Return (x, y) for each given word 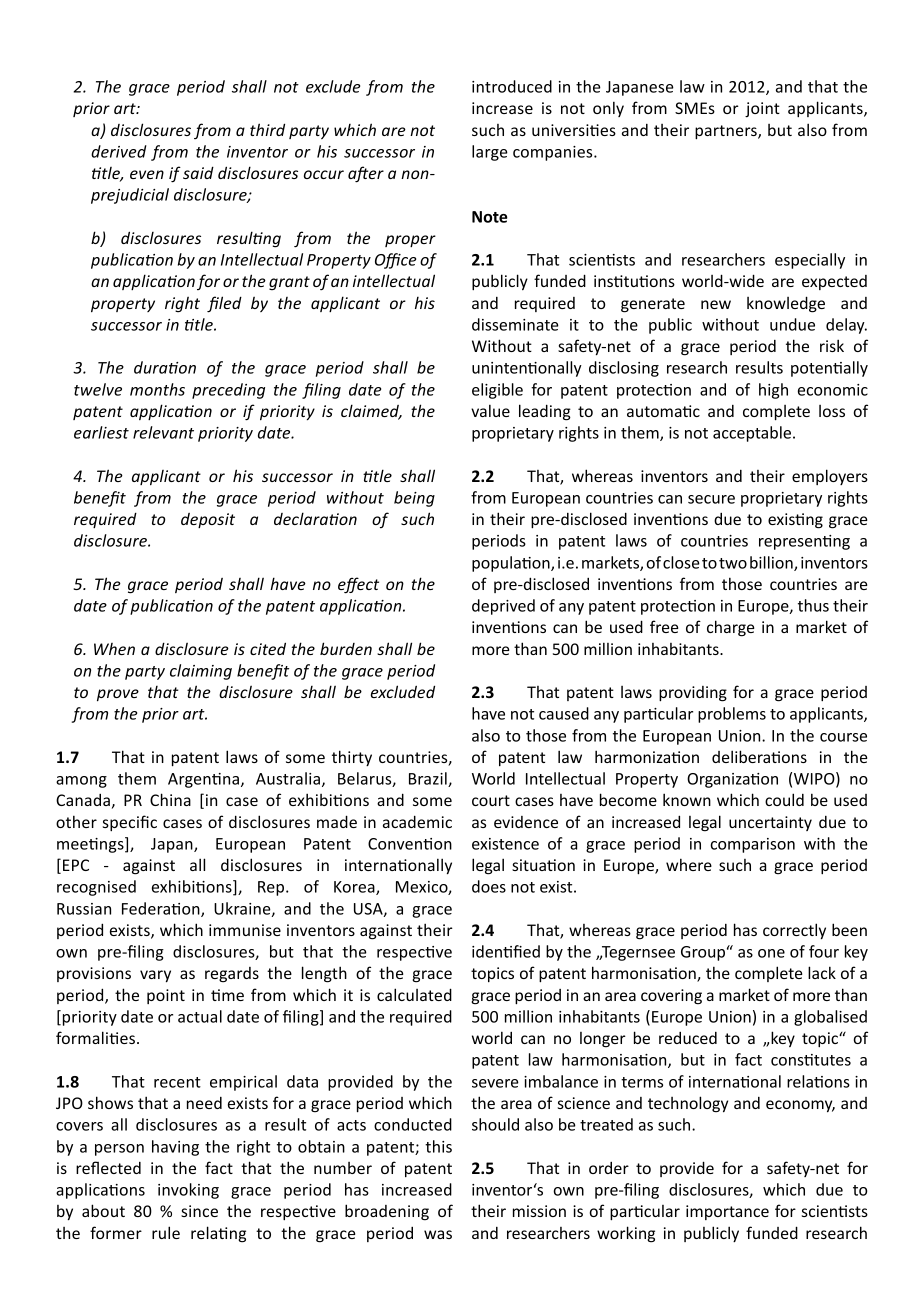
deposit (208, 520)
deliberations (759, 756)
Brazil (429, 779)
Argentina (203, 780)
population (512, 564)
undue (792, 324)
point (166, 996)
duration (165, 367)
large (490, 153)
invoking (188, 1191)
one (771, 953)
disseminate (515, 324)
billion (772, 563)
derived (119, 151)
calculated (414, 994)
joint (762, 110)
